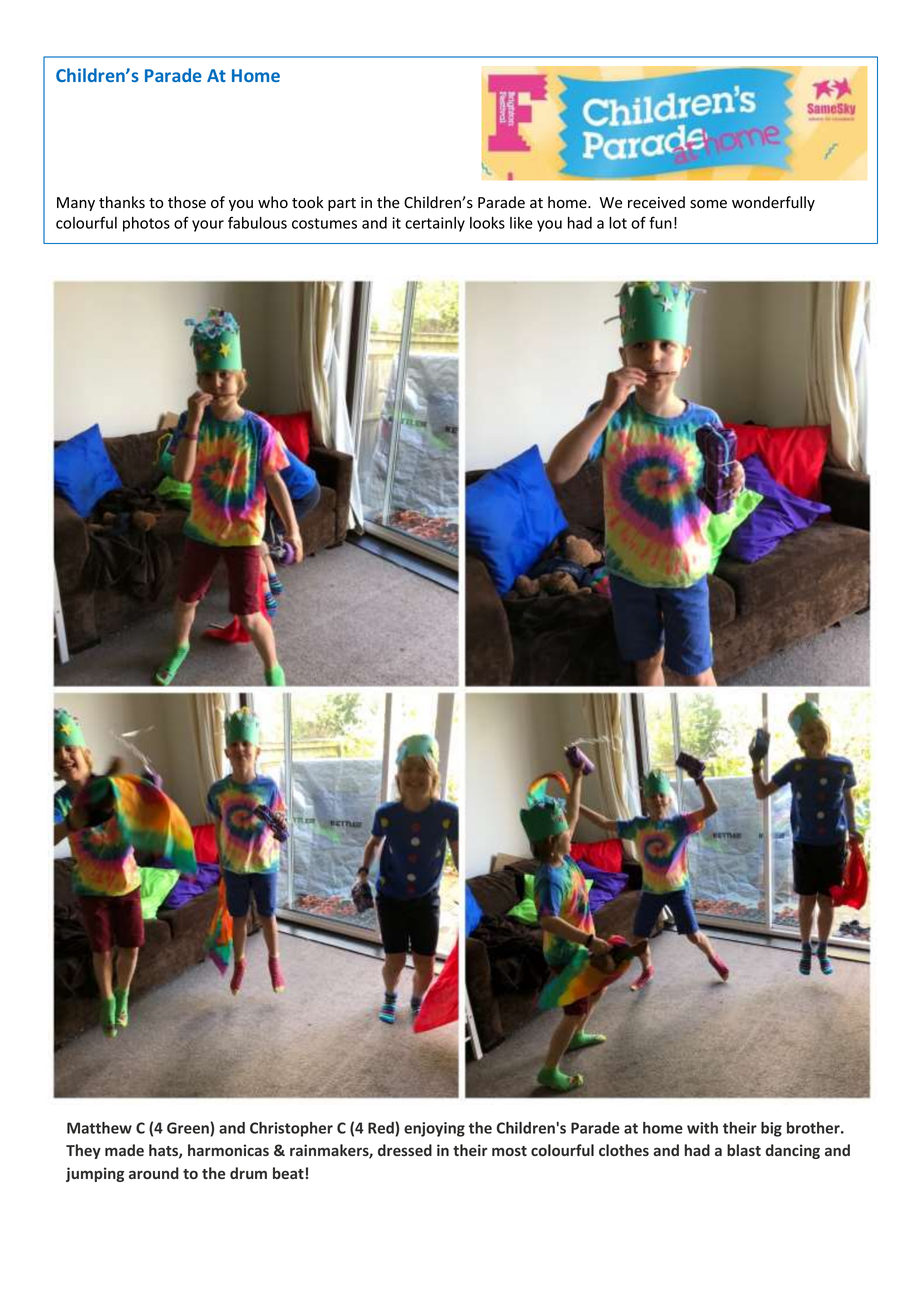 The height and width of the screenshot is (1308, 924). I want to click on Matthew, so click(99, 1128).
